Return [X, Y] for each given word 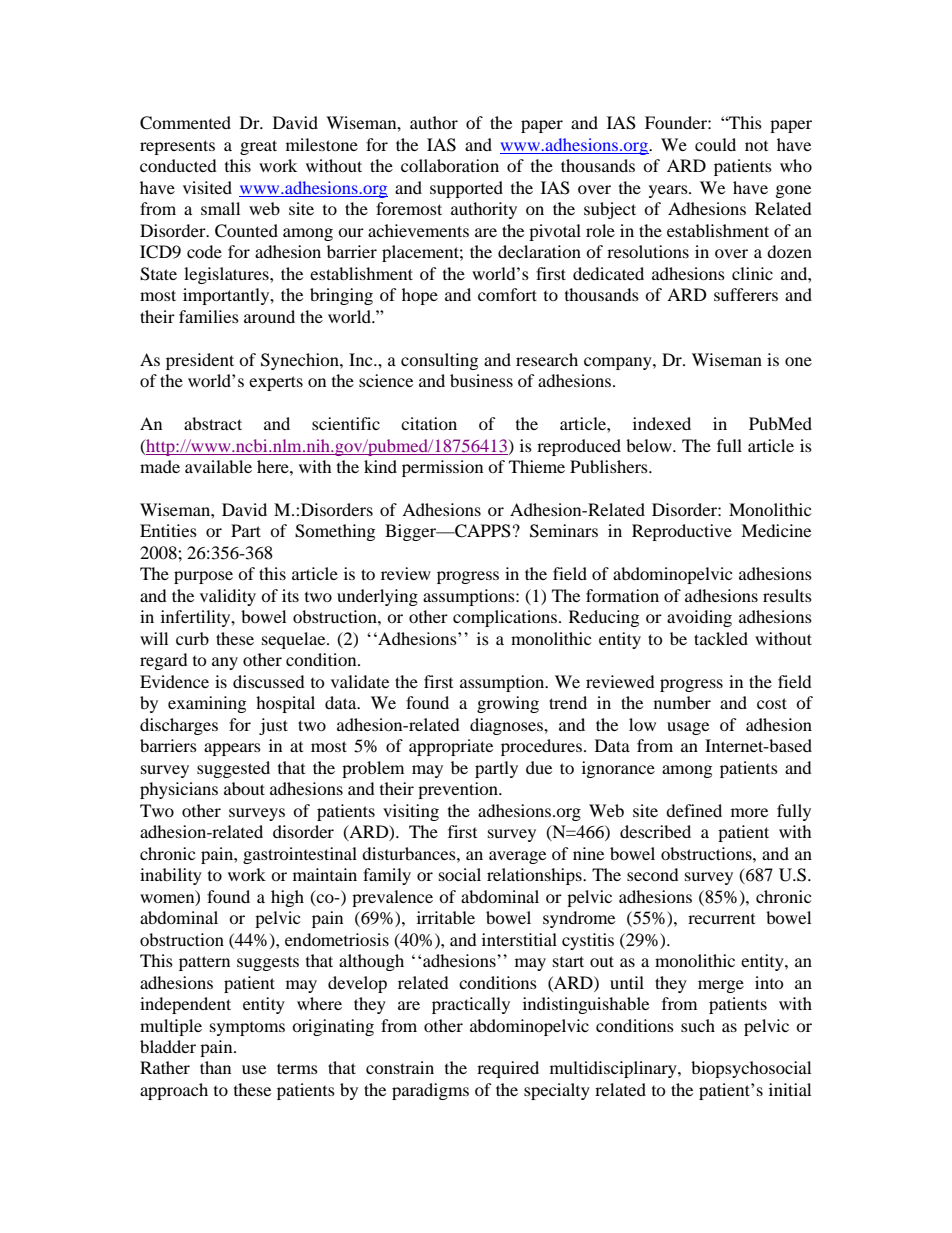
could [715, 144]
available [218, 466]
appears [232, 749]
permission [442, 468]
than [215, 1067]
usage [688, 728]
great [258, 147]
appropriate [451, 747]
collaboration [450, 165]
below [650, 445]
